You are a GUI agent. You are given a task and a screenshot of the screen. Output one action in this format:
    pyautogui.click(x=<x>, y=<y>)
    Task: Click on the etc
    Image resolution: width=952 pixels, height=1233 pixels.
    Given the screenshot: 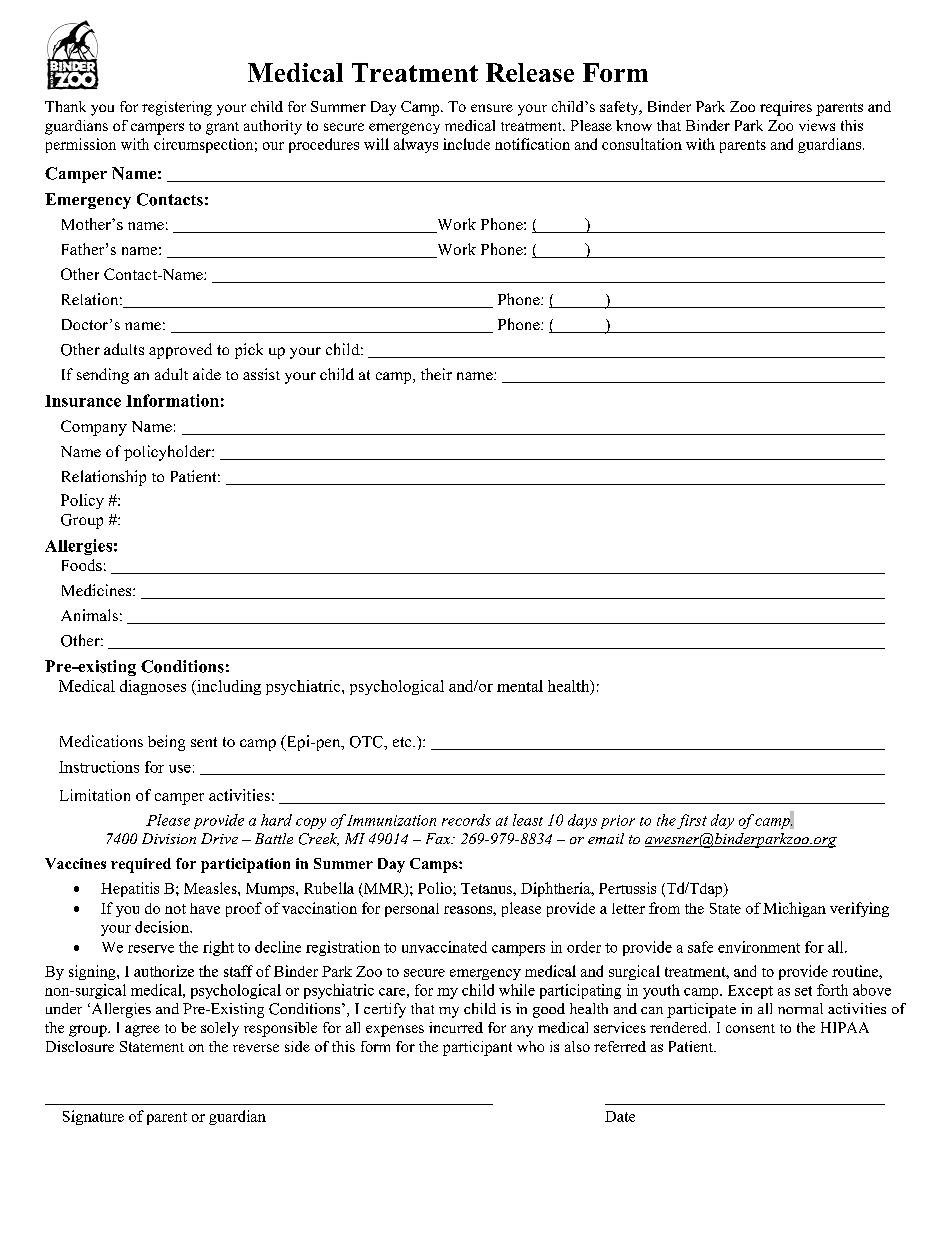 What is the action you would take?
    pyautogui.click(x=403, y=742)
